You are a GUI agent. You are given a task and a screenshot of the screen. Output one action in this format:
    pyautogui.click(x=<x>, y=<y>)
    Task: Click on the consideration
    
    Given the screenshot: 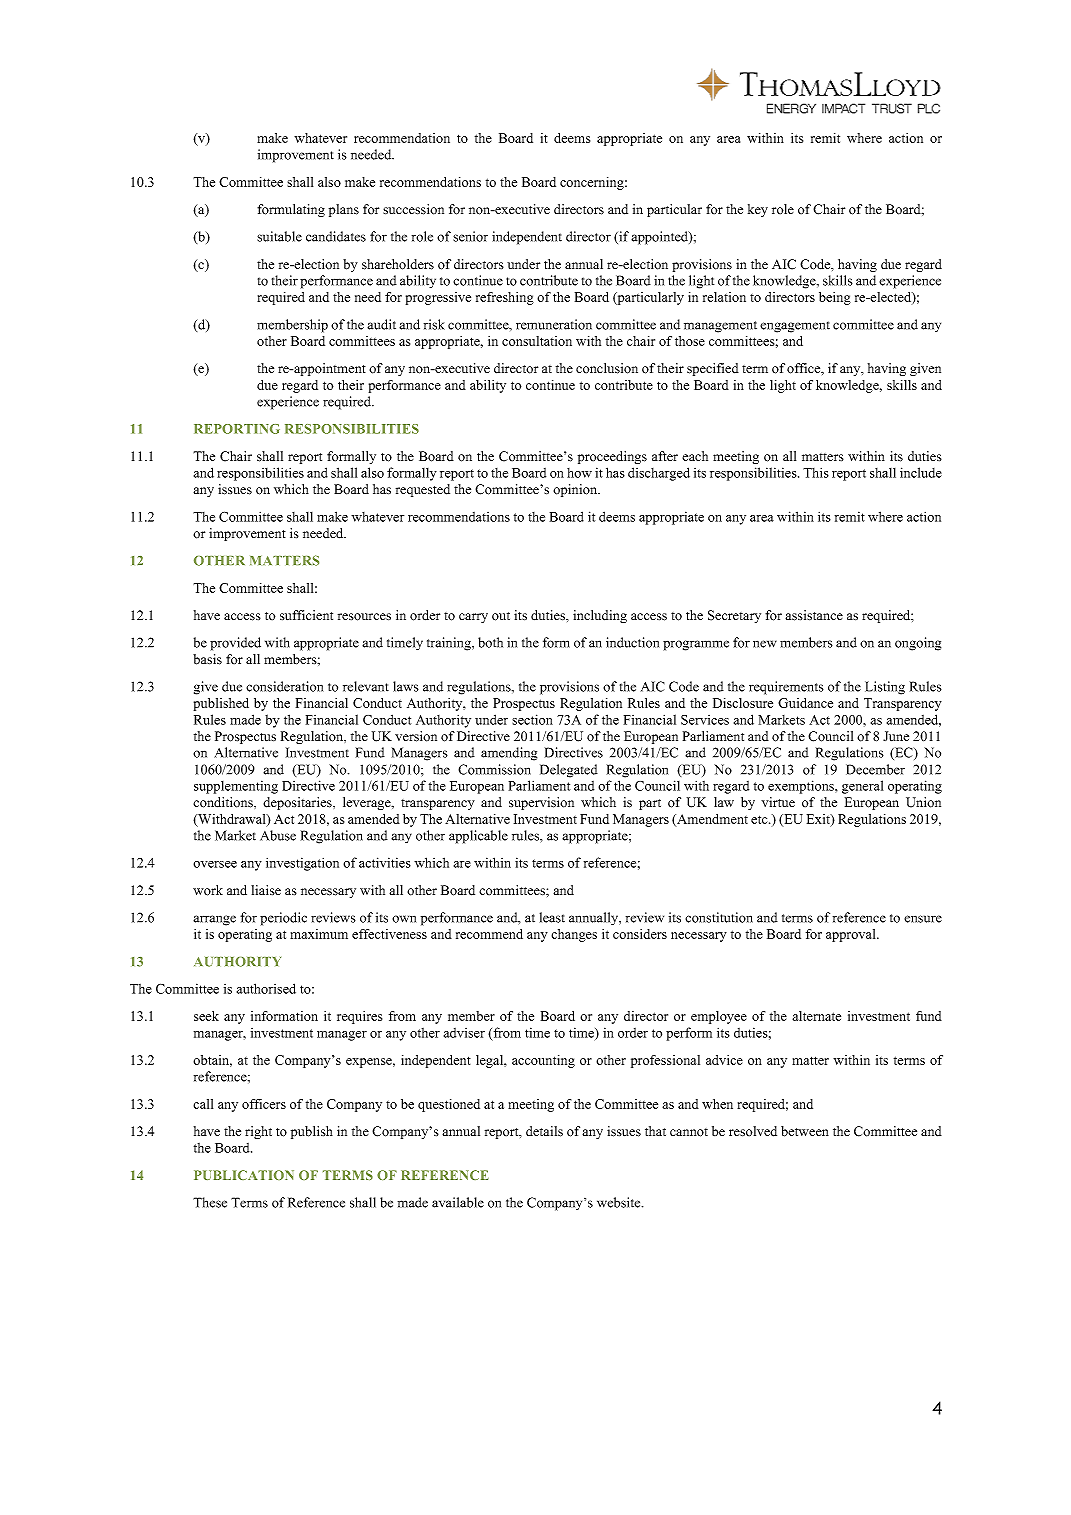 What is the action you would take?
    pyautogui.click(x=284, y=686)
